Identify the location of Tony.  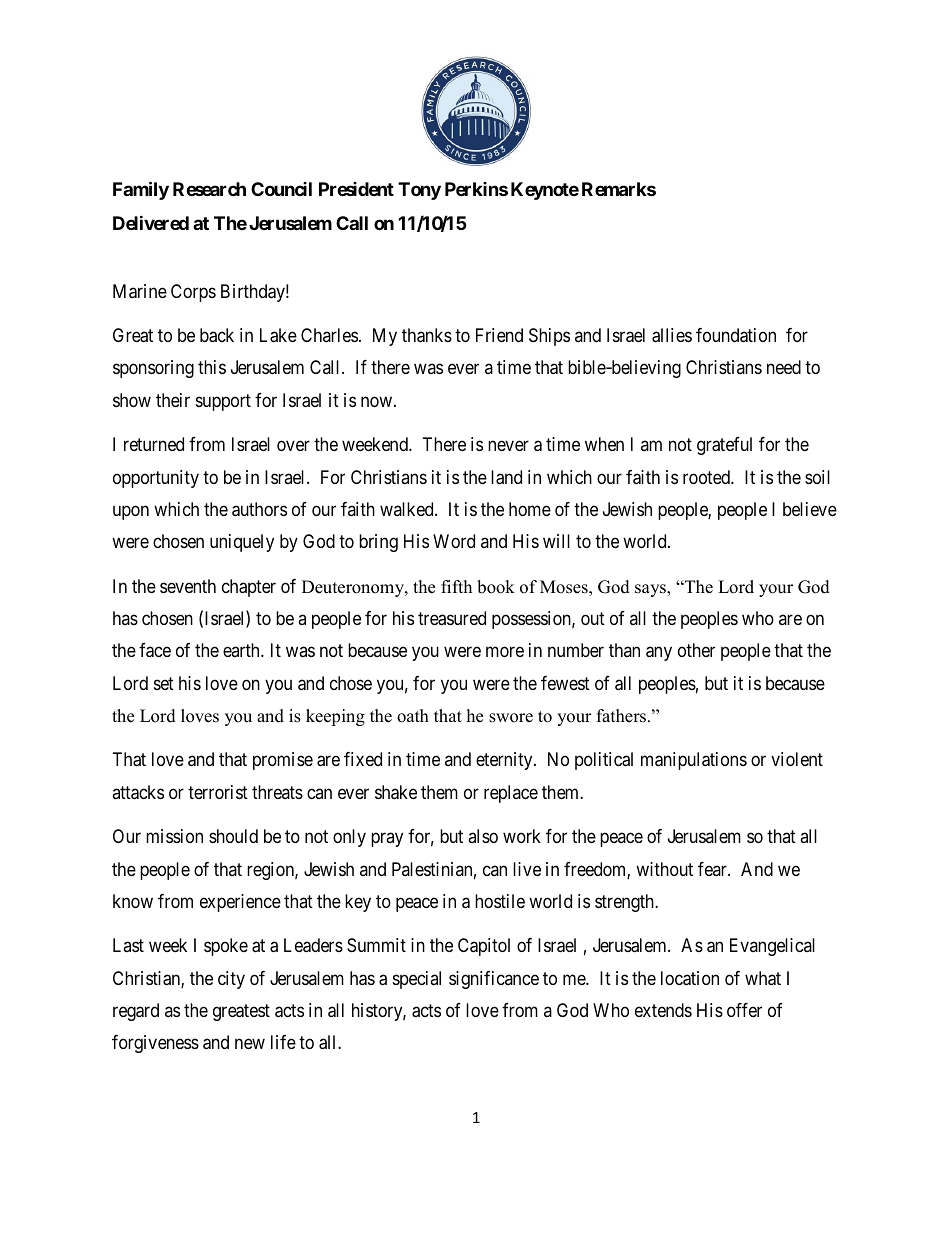
(419, 191).
